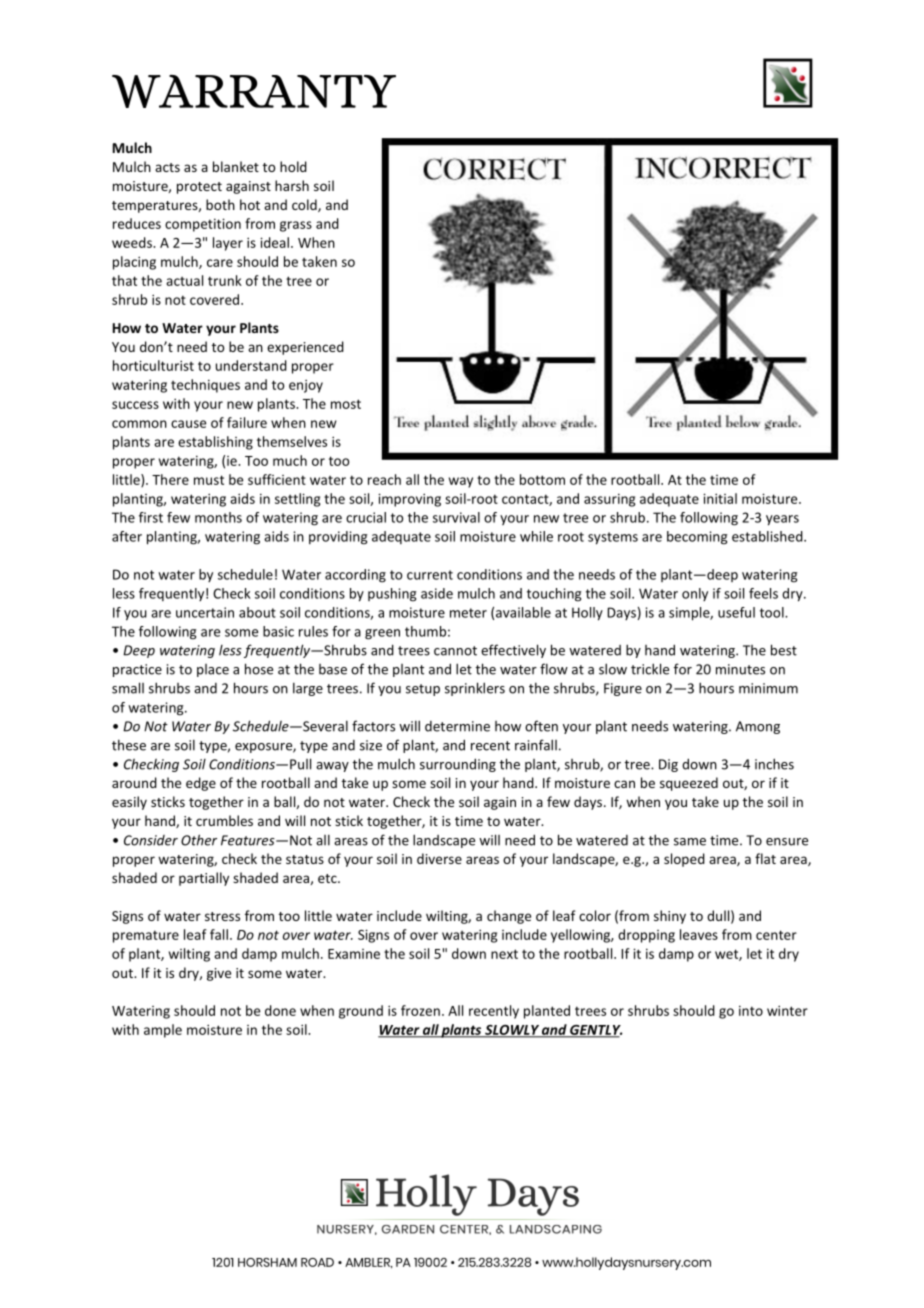  What do you see at coordinates (219, 974) in the screenshot?
I see `give` at bounding box center [219, 974].
